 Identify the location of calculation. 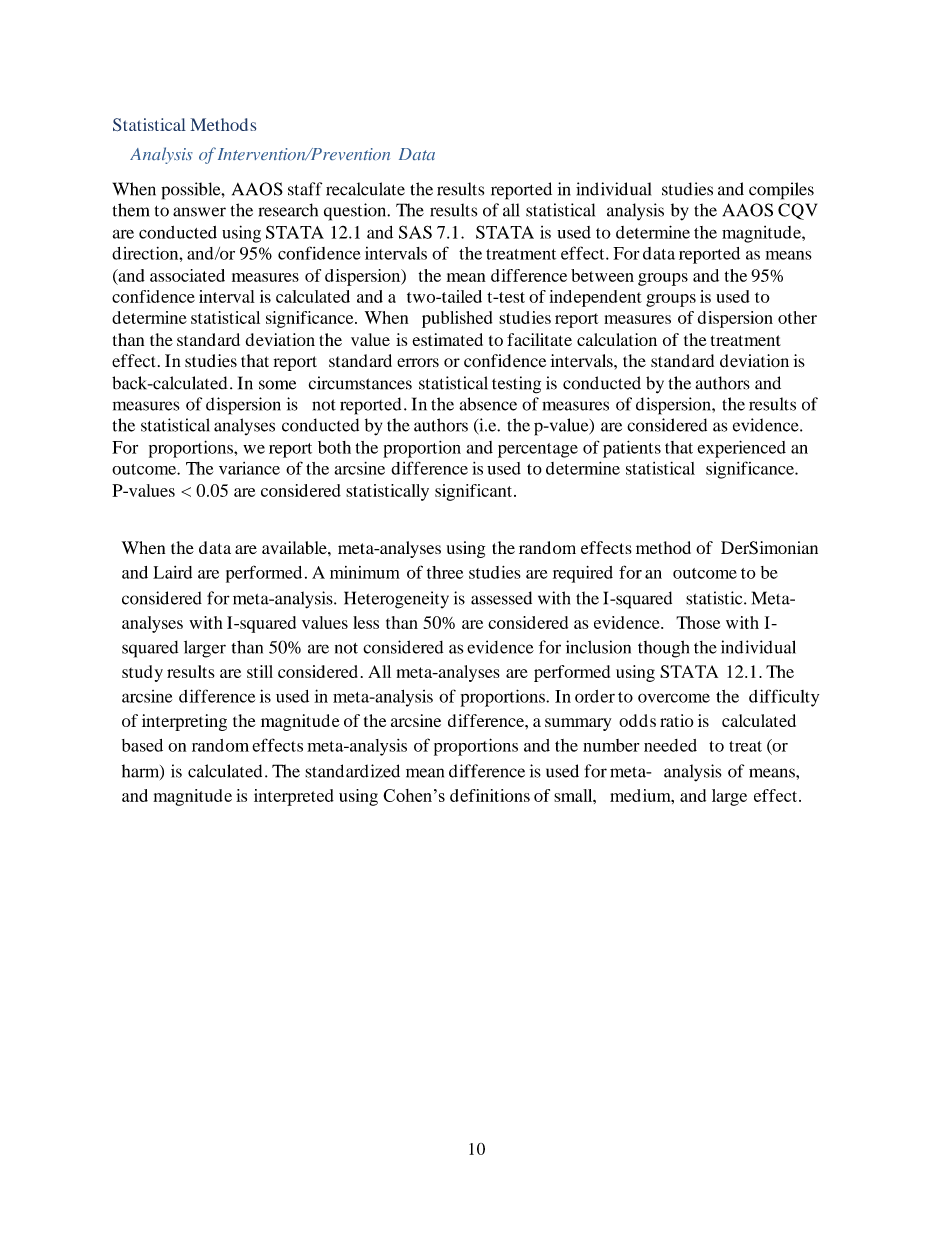
(617, 339).
